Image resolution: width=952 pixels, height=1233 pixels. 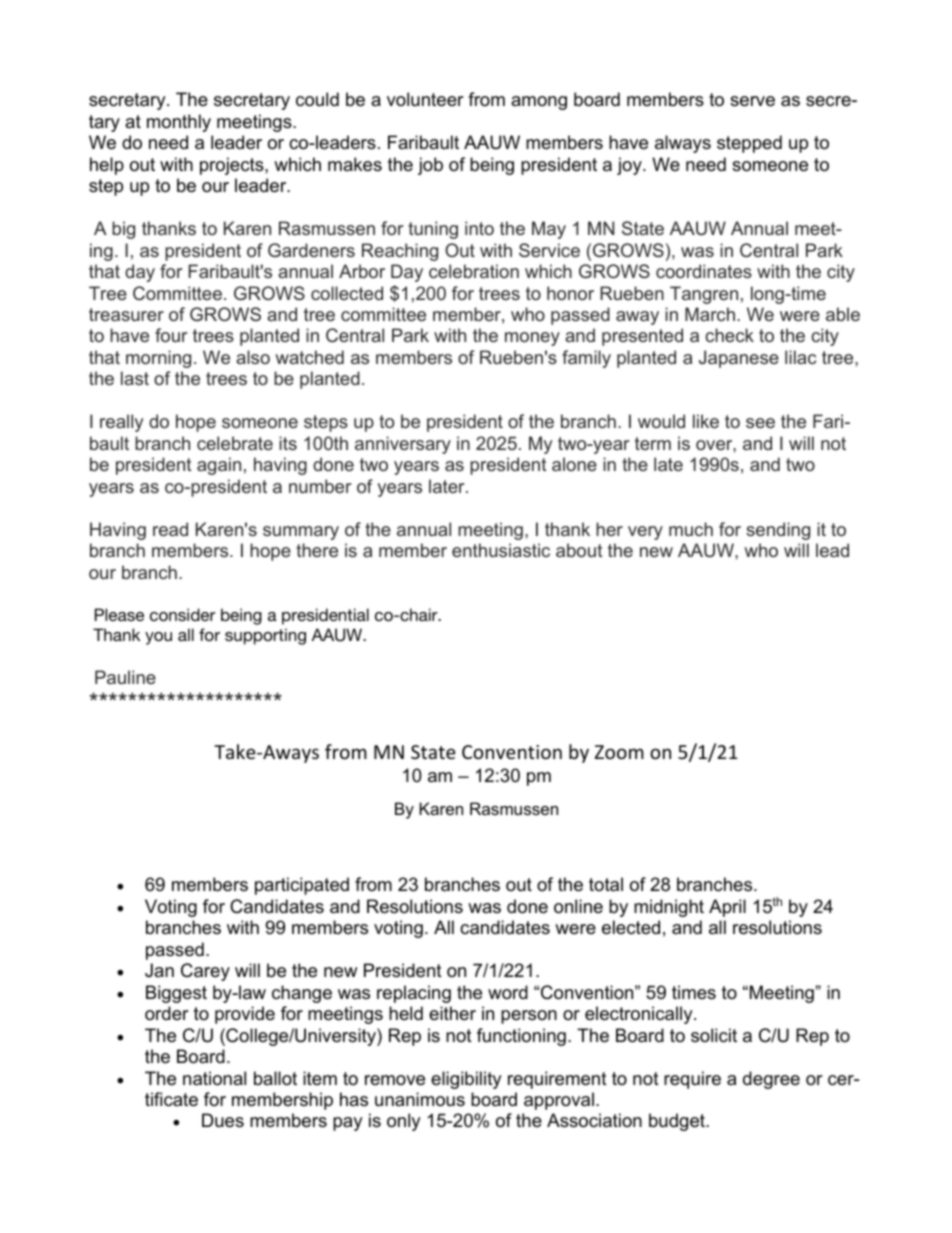 What do you see at coordinates (214, 1078) in the image?
I see `national` at bounding box center [214, 1078].
